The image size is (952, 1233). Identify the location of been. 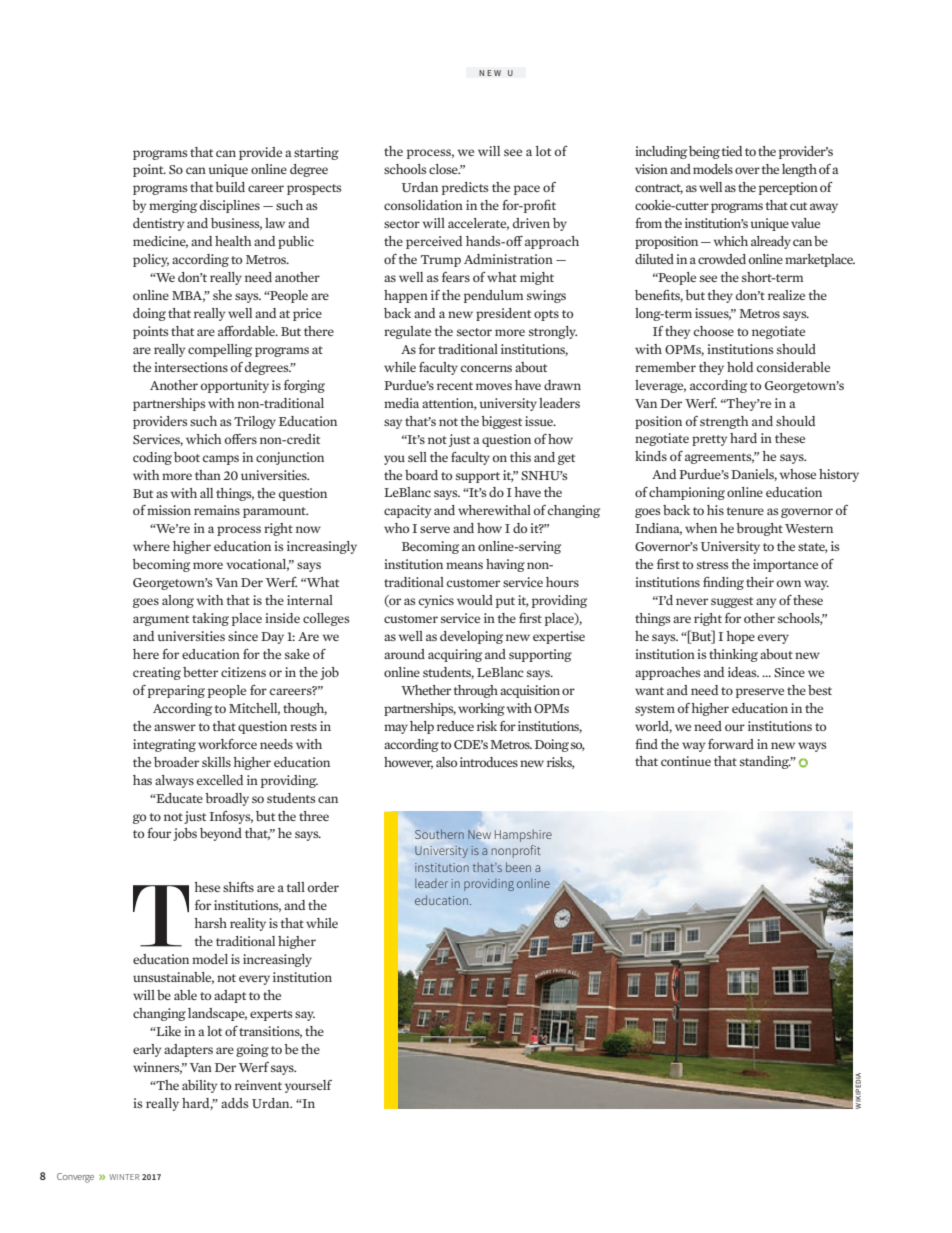
(518, 867).
